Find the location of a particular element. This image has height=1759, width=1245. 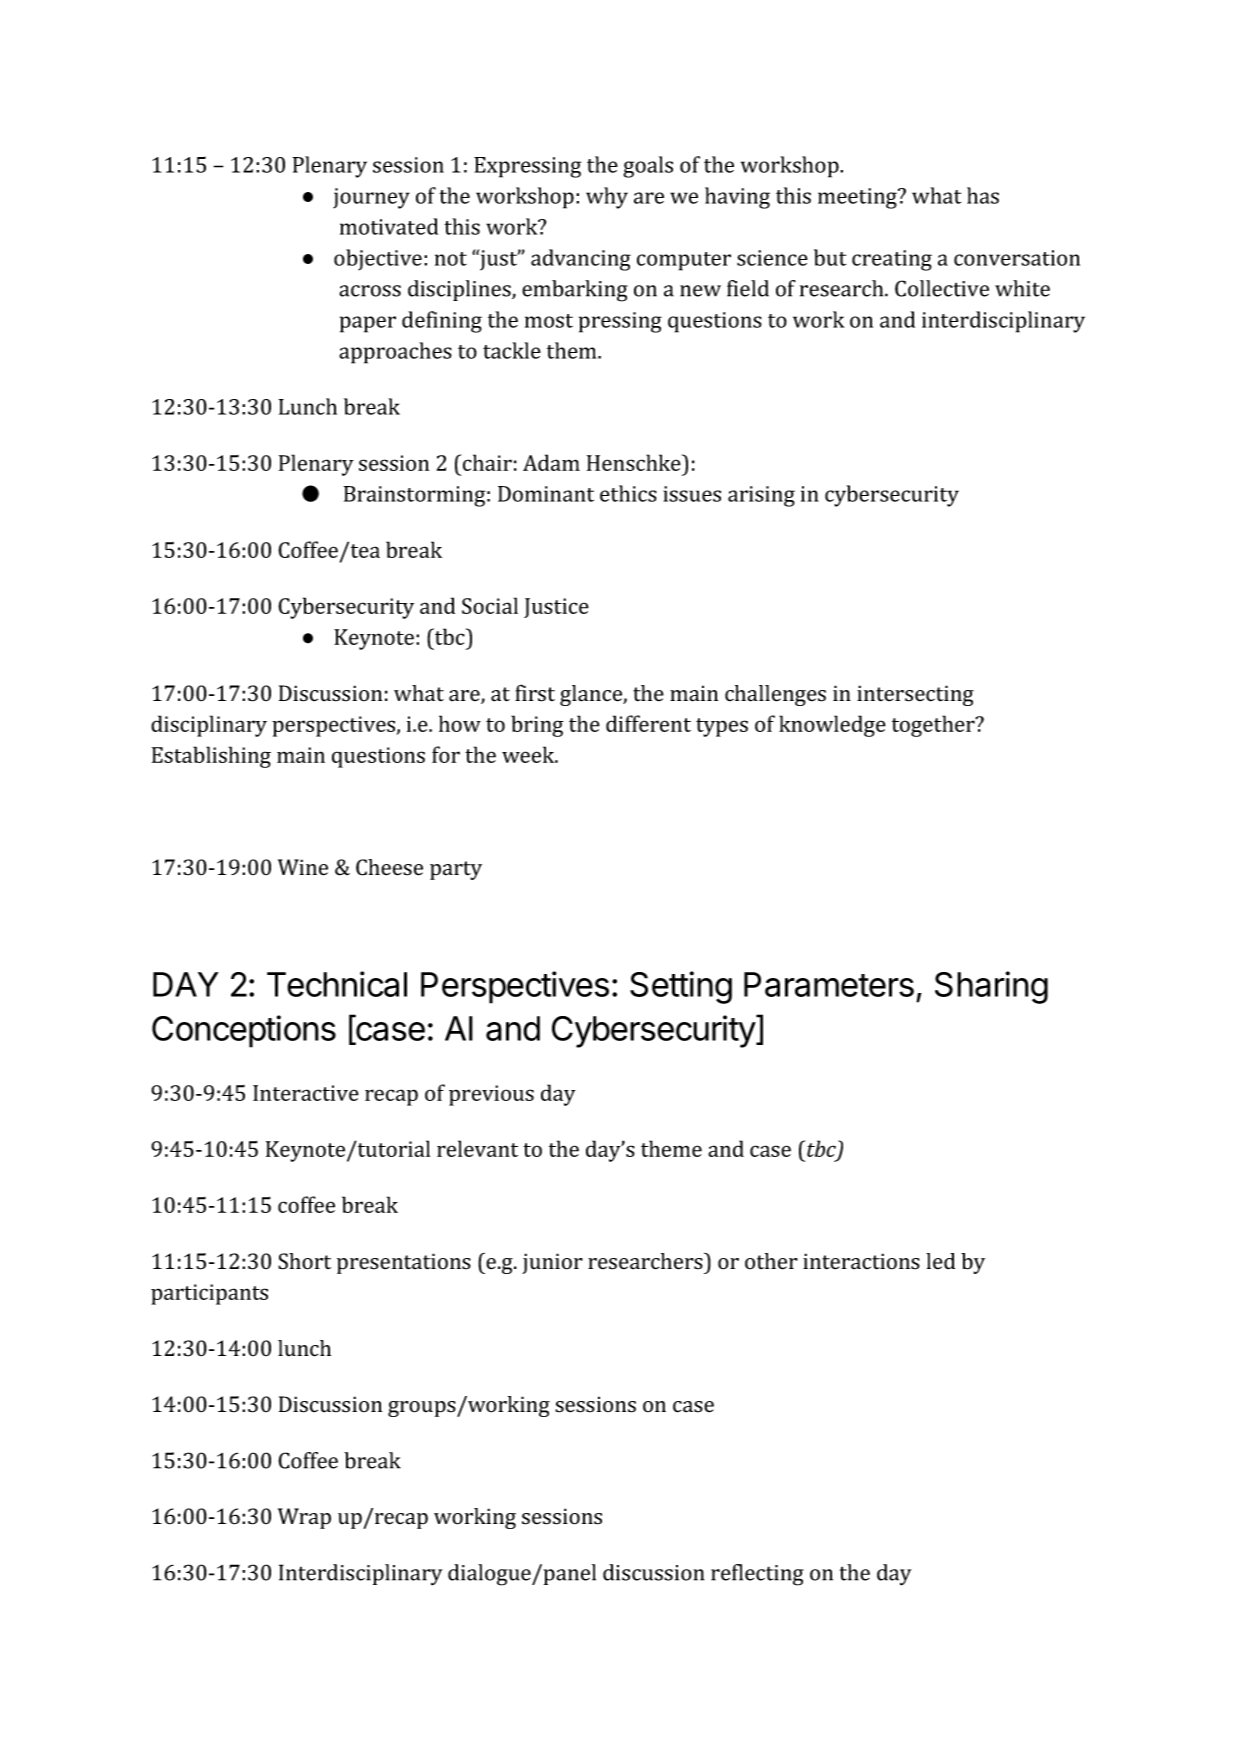

Setting is located at coordinates (681, 987).
